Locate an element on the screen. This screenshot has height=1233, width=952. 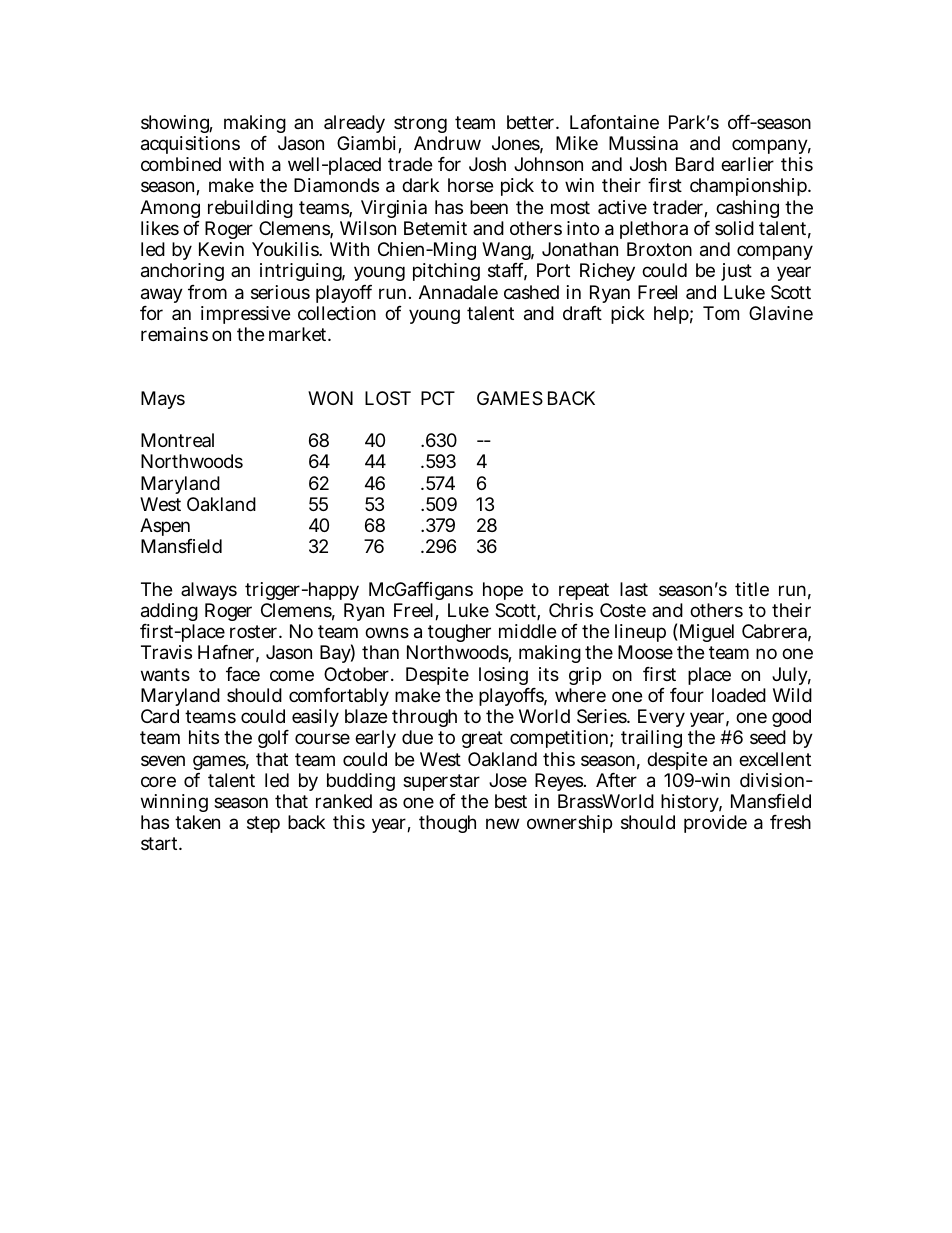
Montreal is located at coordinates (177, 440).
